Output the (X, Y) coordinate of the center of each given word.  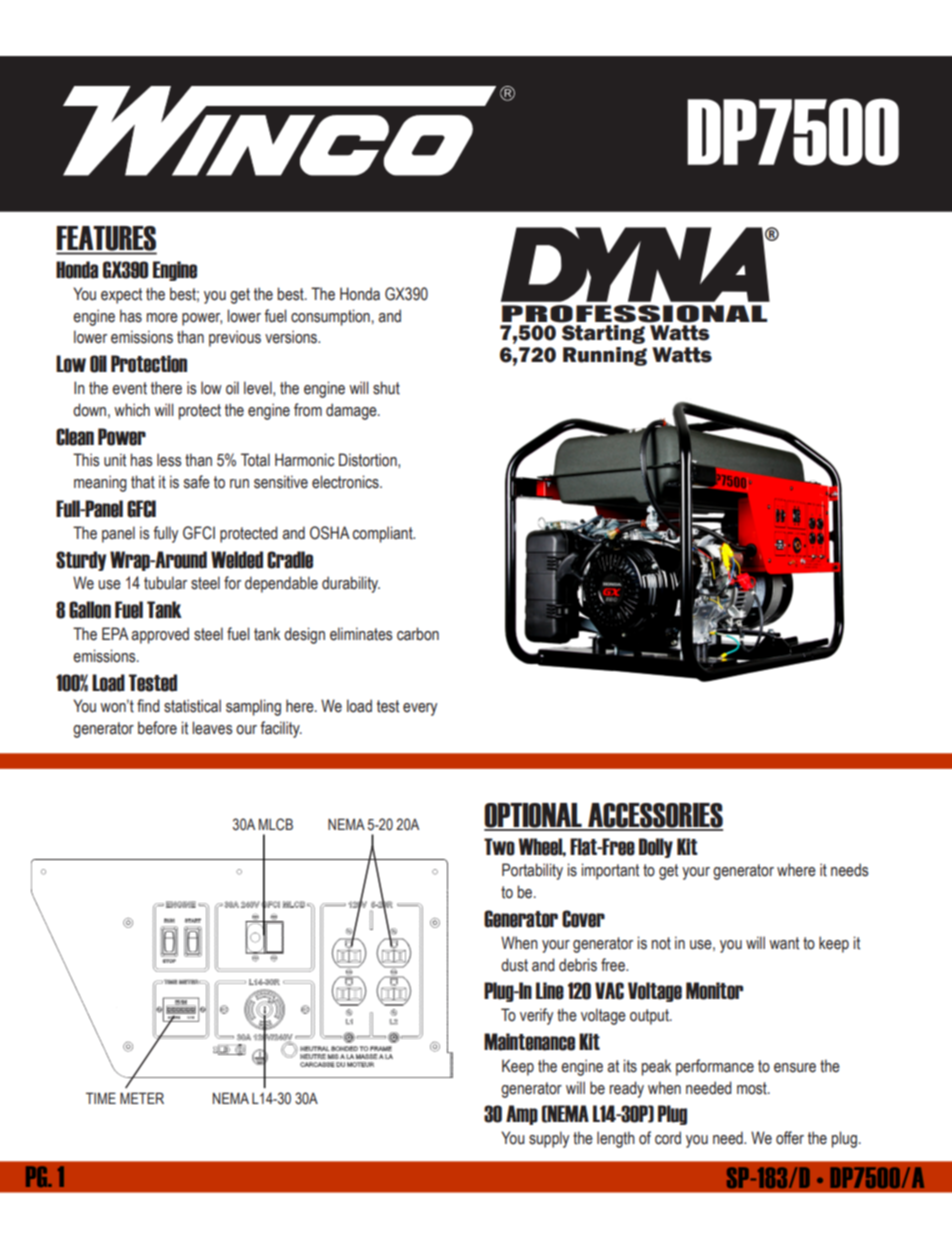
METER (142, 1098)
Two (499, 847)
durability (351, 584)
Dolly (656, 848)
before (157, 728)
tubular (165, 583)
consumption (330, 317)
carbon (418, 634)
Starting (603, 334)
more (162, 318)
